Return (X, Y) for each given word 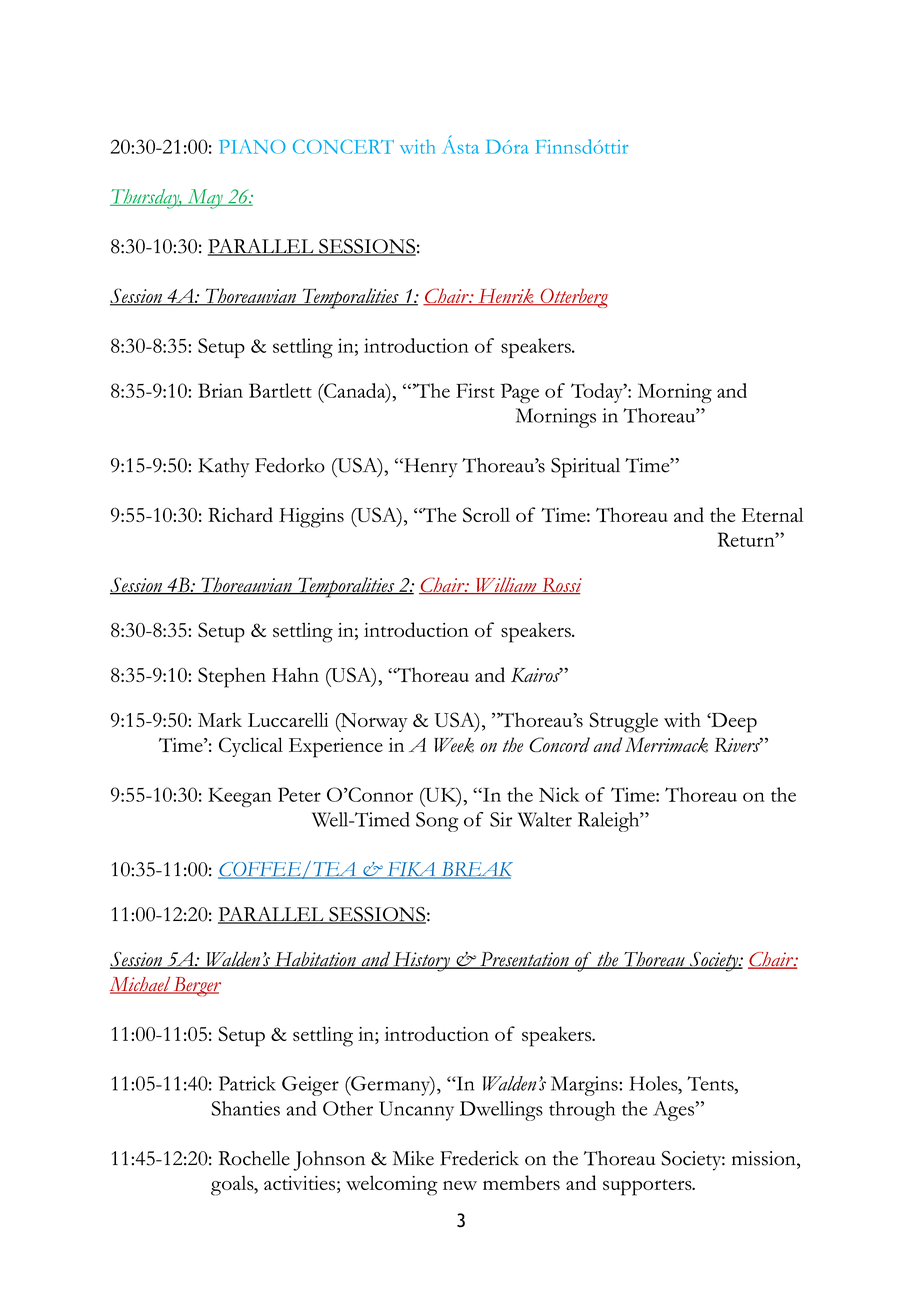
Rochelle (254, 1158)
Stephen (232, 677)
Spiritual (585, 468)
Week (454, 745)
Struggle (624, 722)
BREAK (476, 870)
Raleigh (610, 822)
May (205, 199)
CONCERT (343, 146)
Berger (196, 987)
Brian (220, 390)
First (475, 390)
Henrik (506, 297)
